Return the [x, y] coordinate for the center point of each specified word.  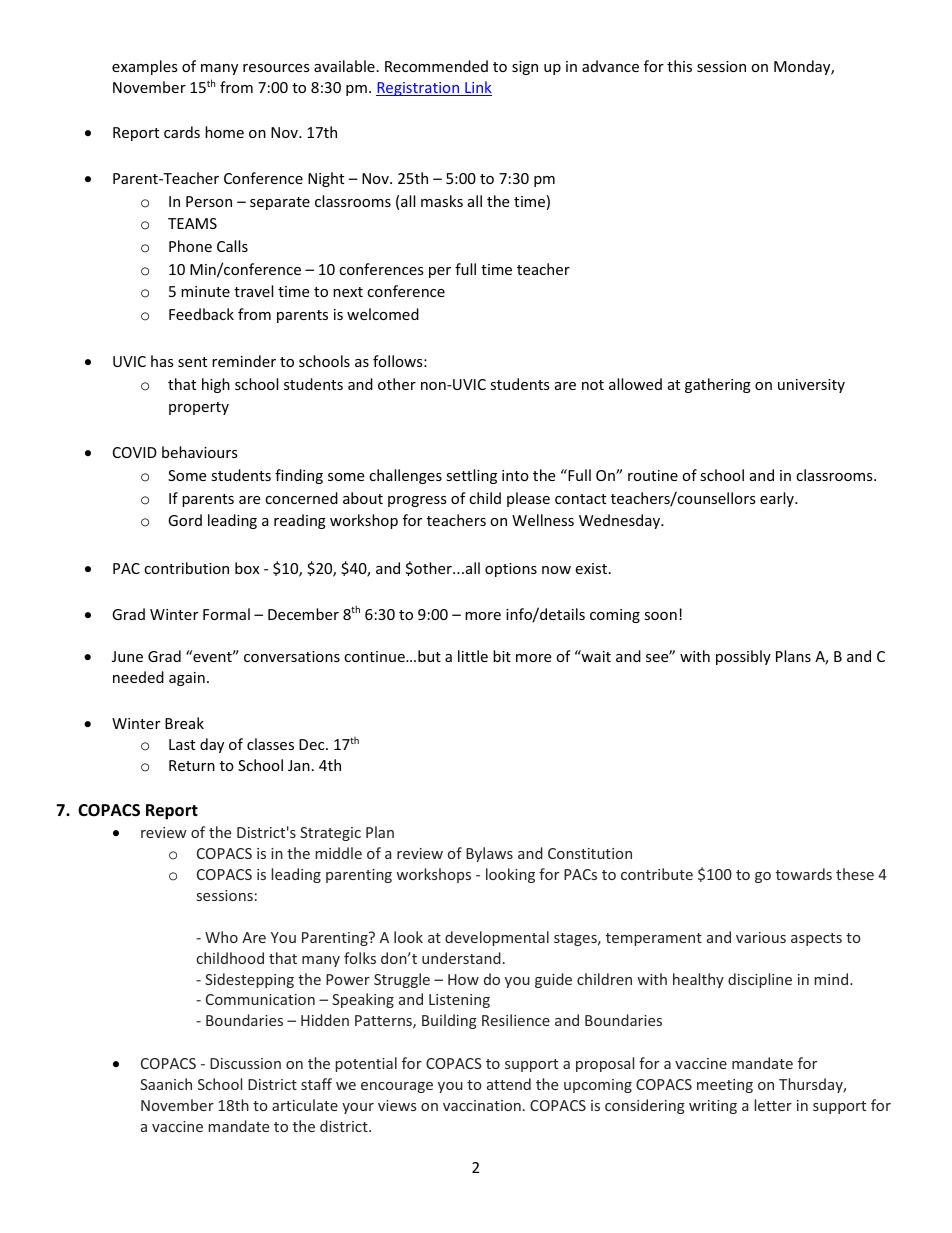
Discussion [245, 1063]
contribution [186, 568]
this [679, 66]
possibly [743, 657]
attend [509, 1084]
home [224, 132]
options [511, 570]
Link [477, 88]
